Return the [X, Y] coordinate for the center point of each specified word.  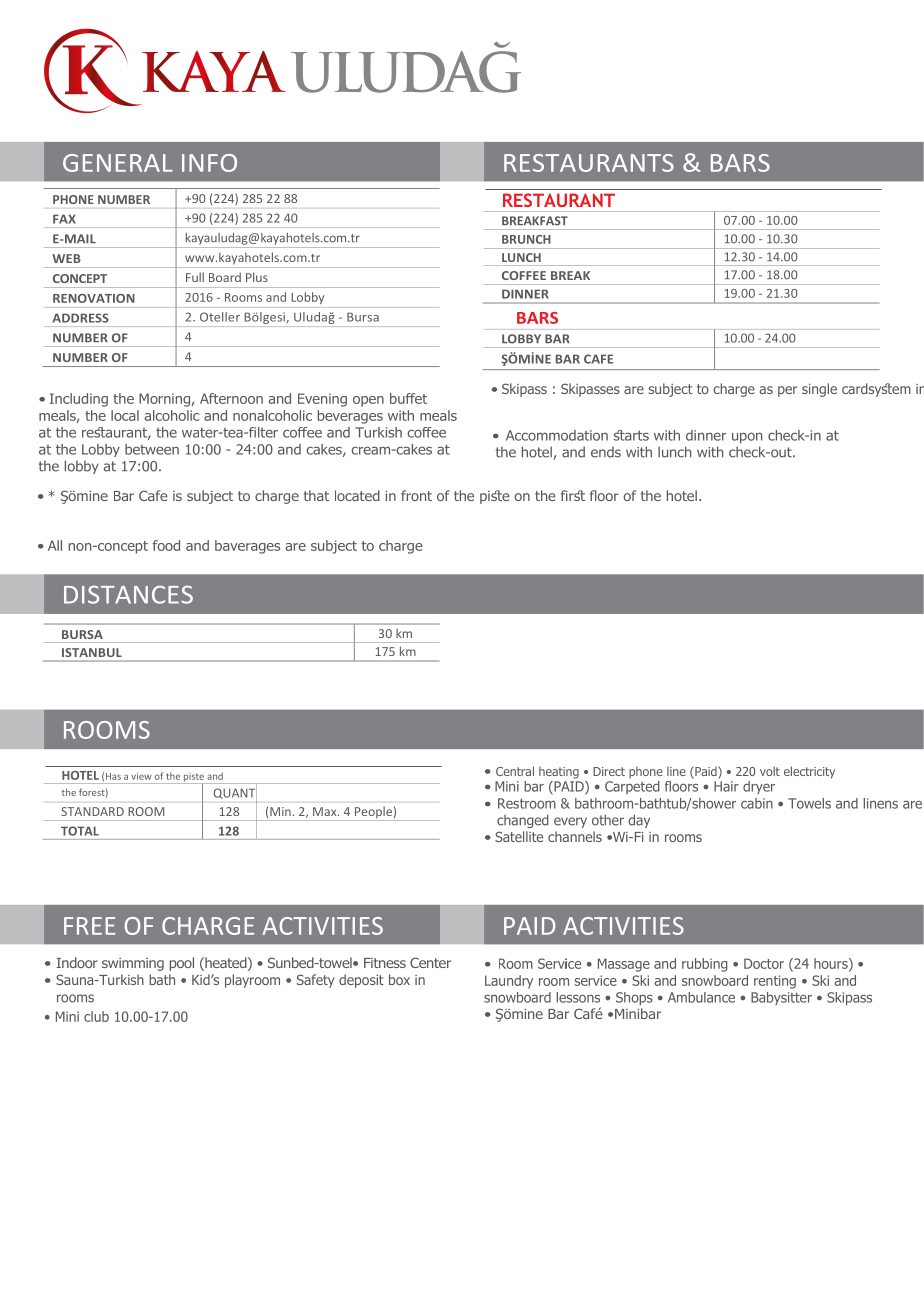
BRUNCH [526, 239]
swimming [133, 964]
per [787, 391]
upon [747, 438]
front [416, 495]
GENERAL [118, 163]
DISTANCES [128, 594]
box [399, 979]
